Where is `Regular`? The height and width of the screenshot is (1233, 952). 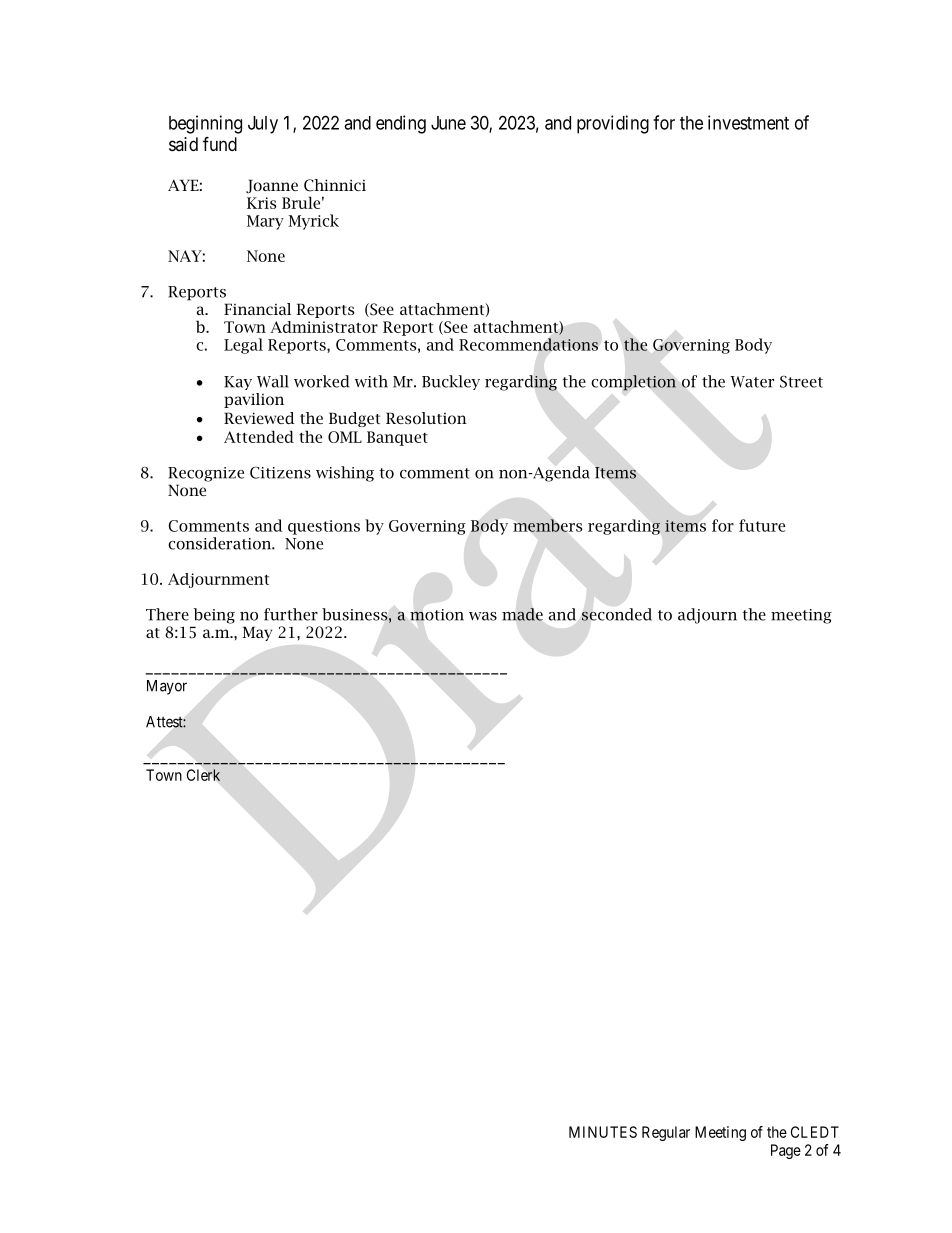
Regular is located at coordinates (666, 1133).
